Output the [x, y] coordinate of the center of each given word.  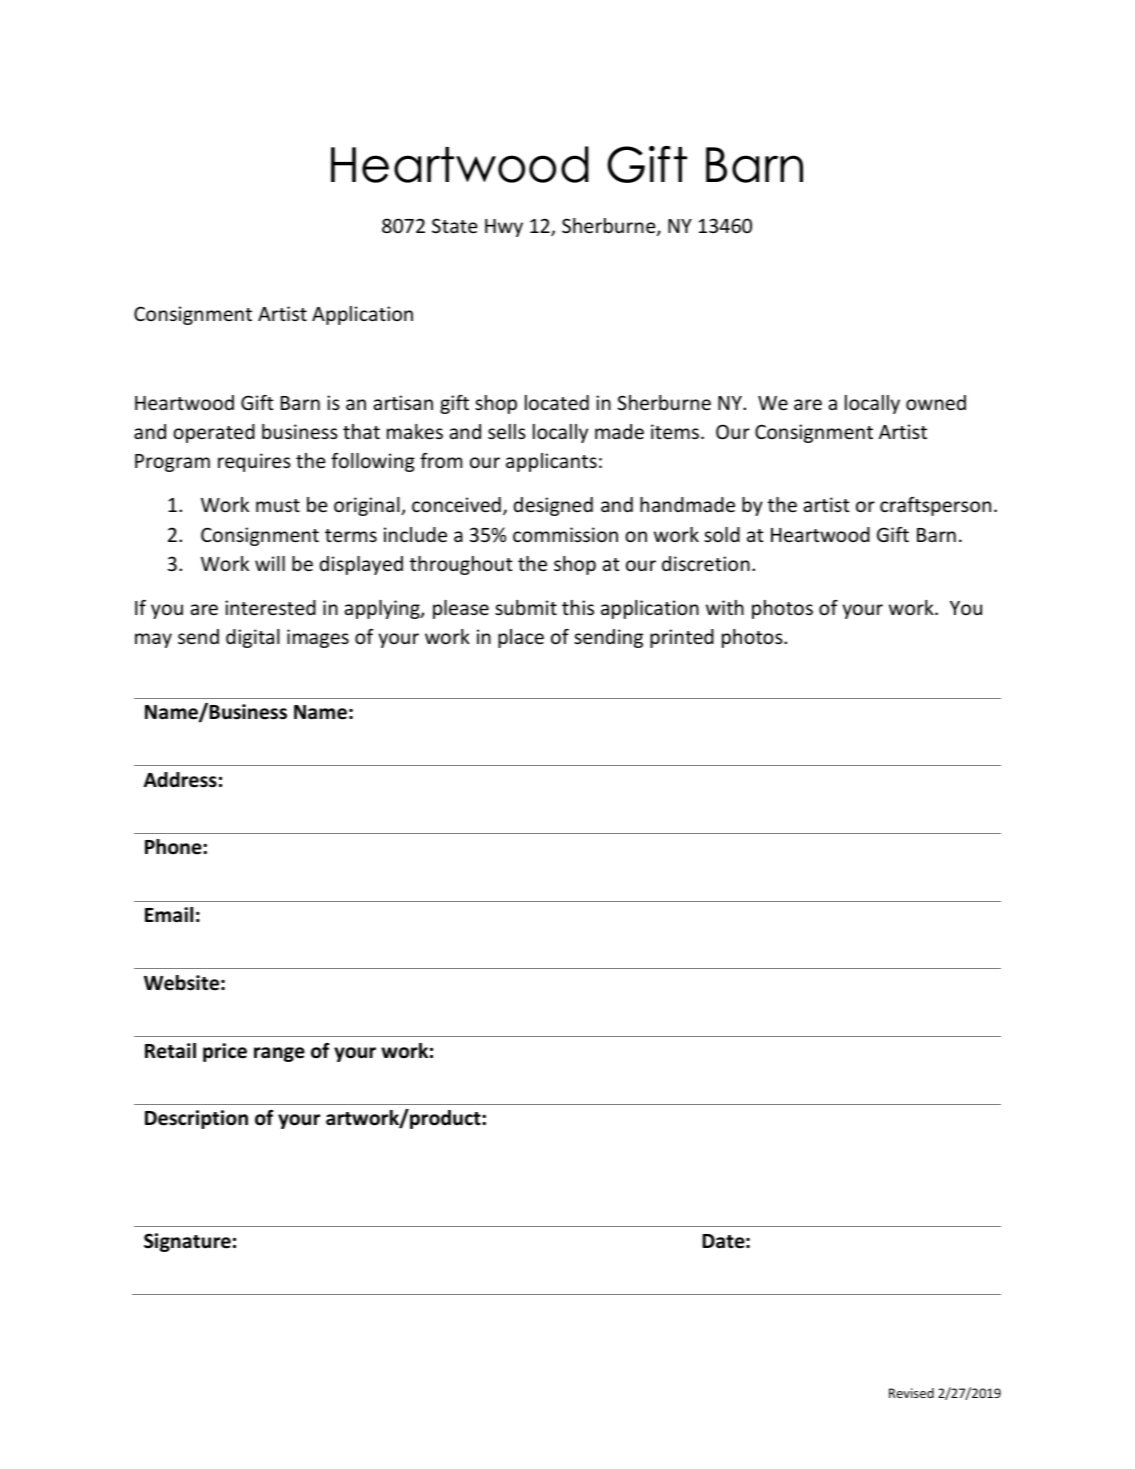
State [454, 225]
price [225, 1052]
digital [253, 638]
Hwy [504, 228]
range [279, 1054]
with [725, 607]
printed [682, 638]
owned [936, 402]
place [521, 638]
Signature [187, 1242]
